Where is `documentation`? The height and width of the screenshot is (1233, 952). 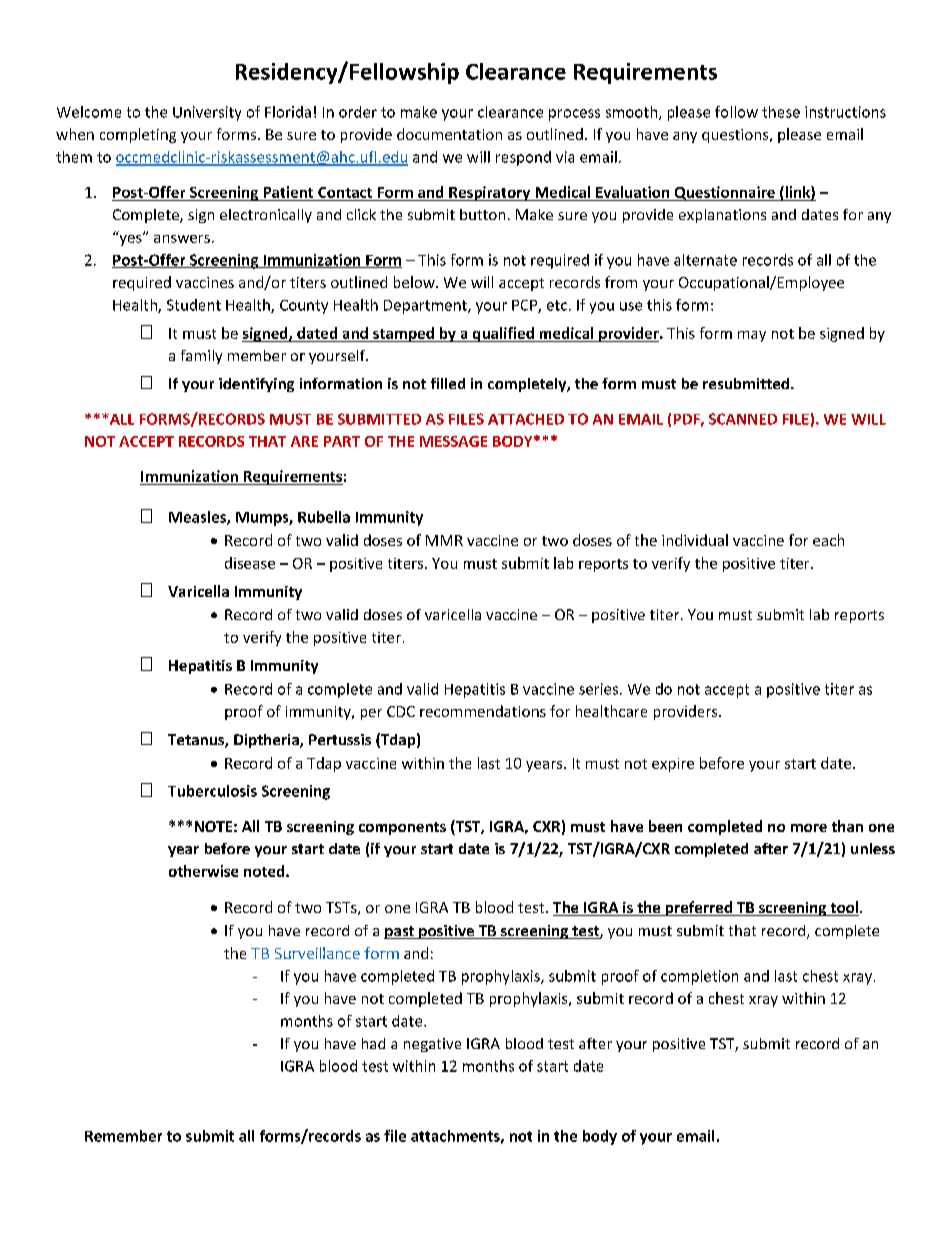
documentation is located at coordinates (449, 134).
